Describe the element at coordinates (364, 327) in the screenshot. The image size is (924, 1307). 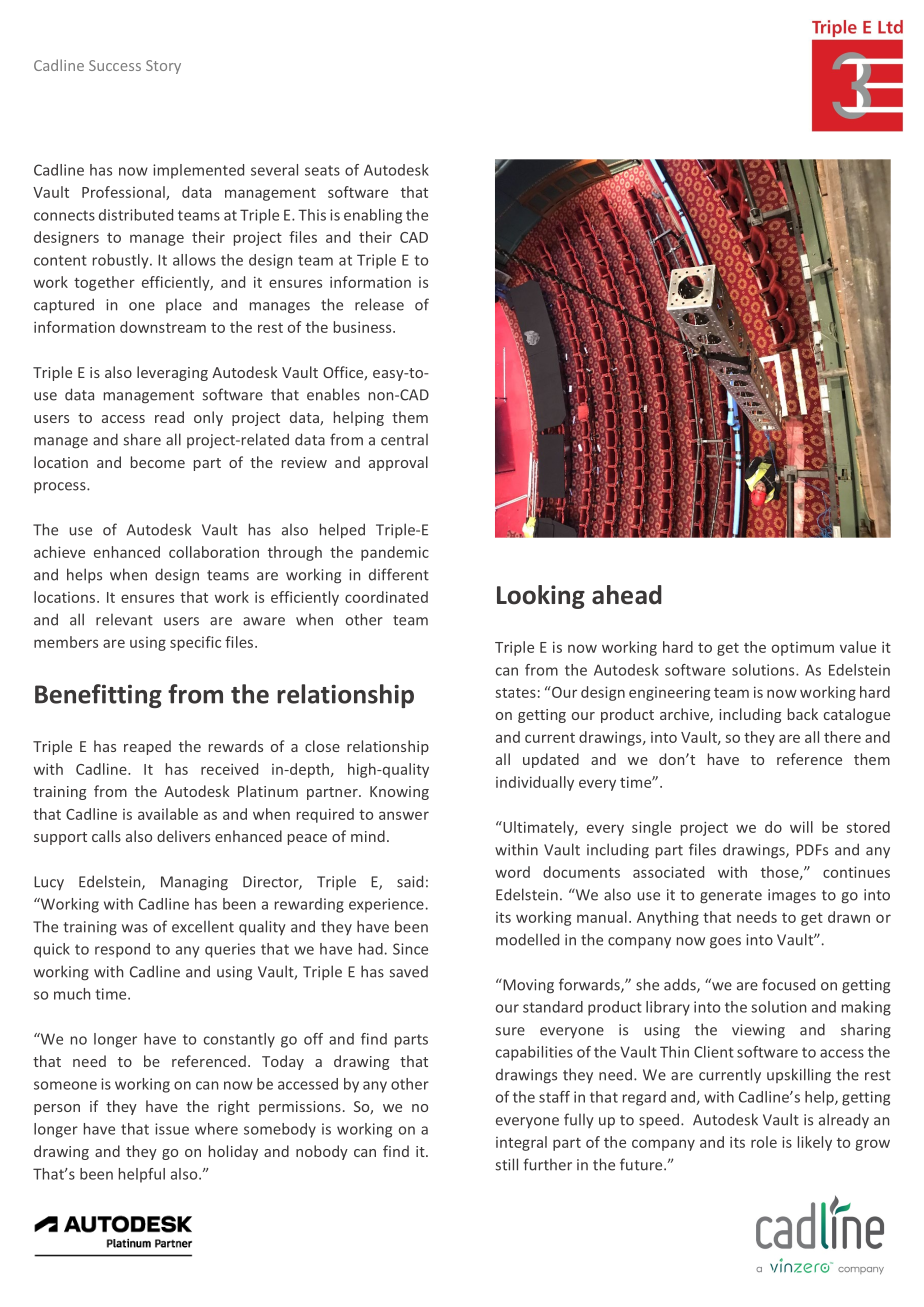
I see `business` at that location.
